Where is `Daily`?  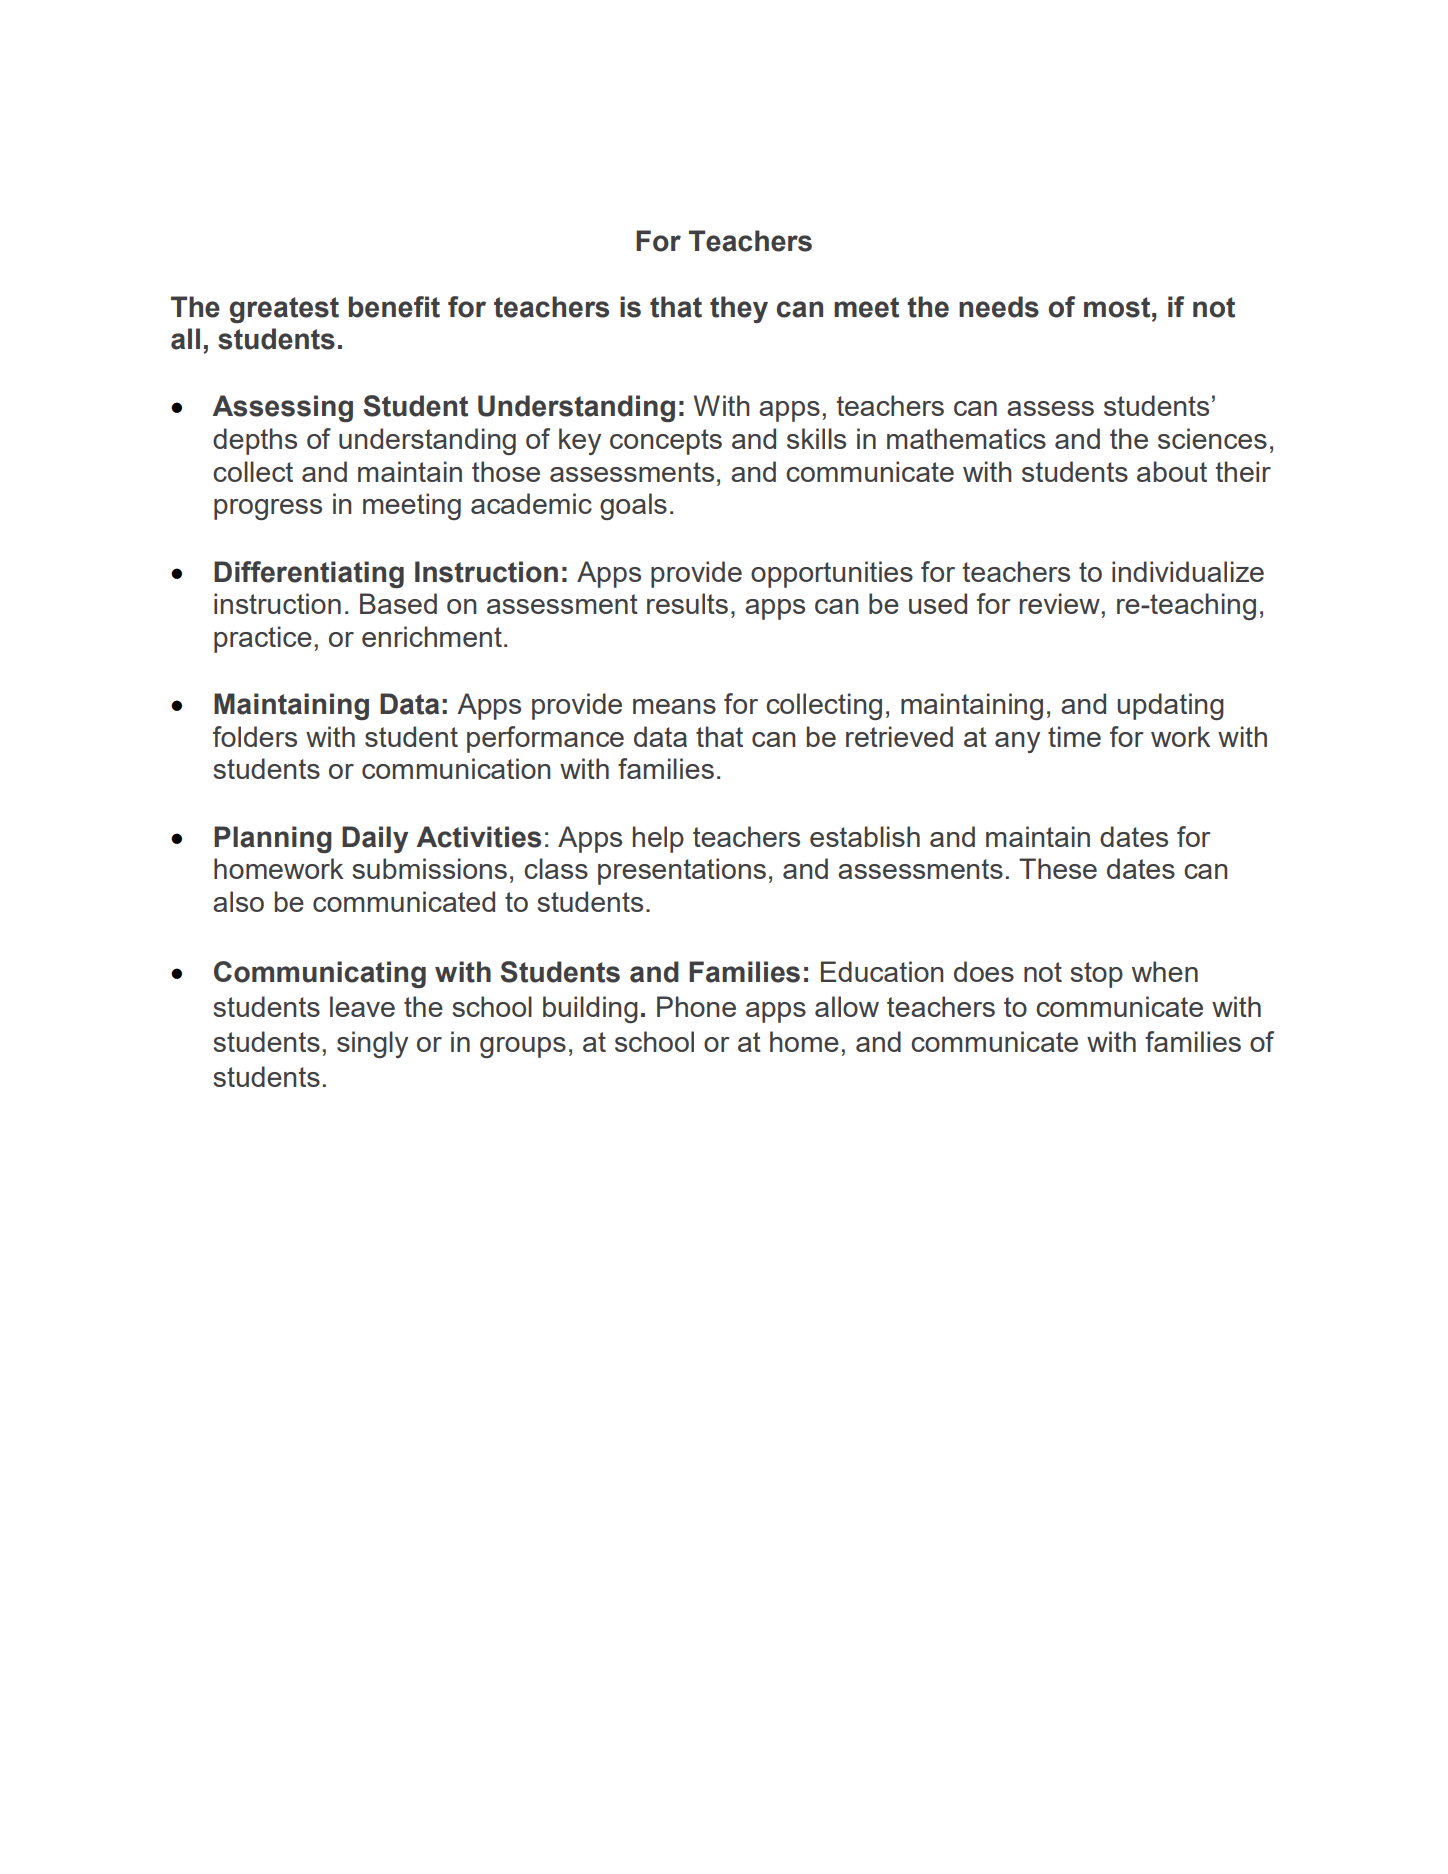 Daily is located at coordinates (375, 839).
